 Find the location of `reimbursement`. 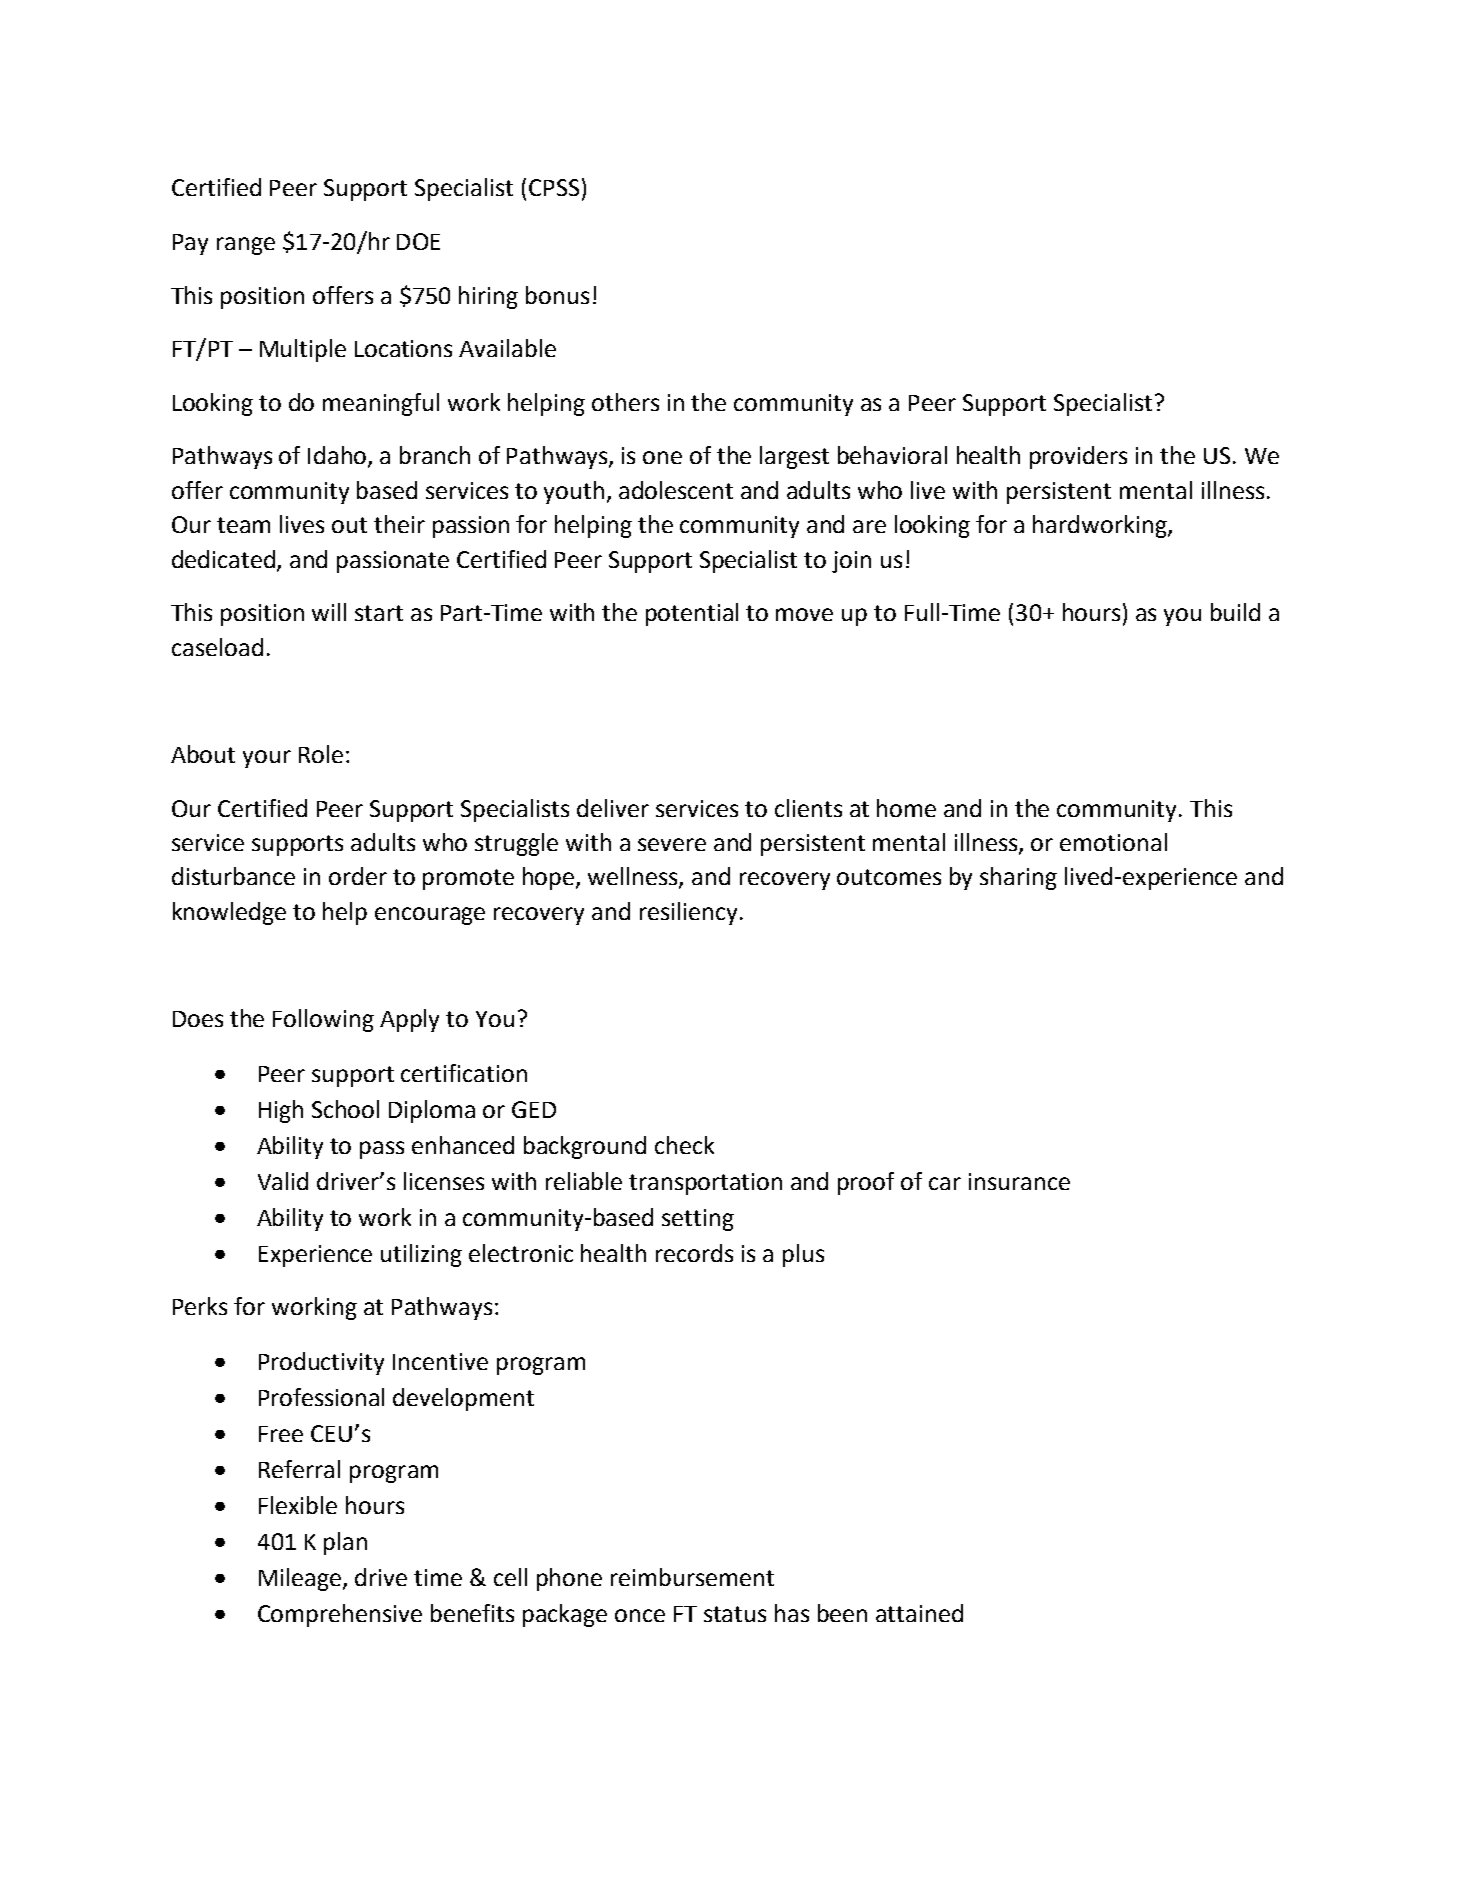

reimbursement is located at coordinates (692, 1577).
